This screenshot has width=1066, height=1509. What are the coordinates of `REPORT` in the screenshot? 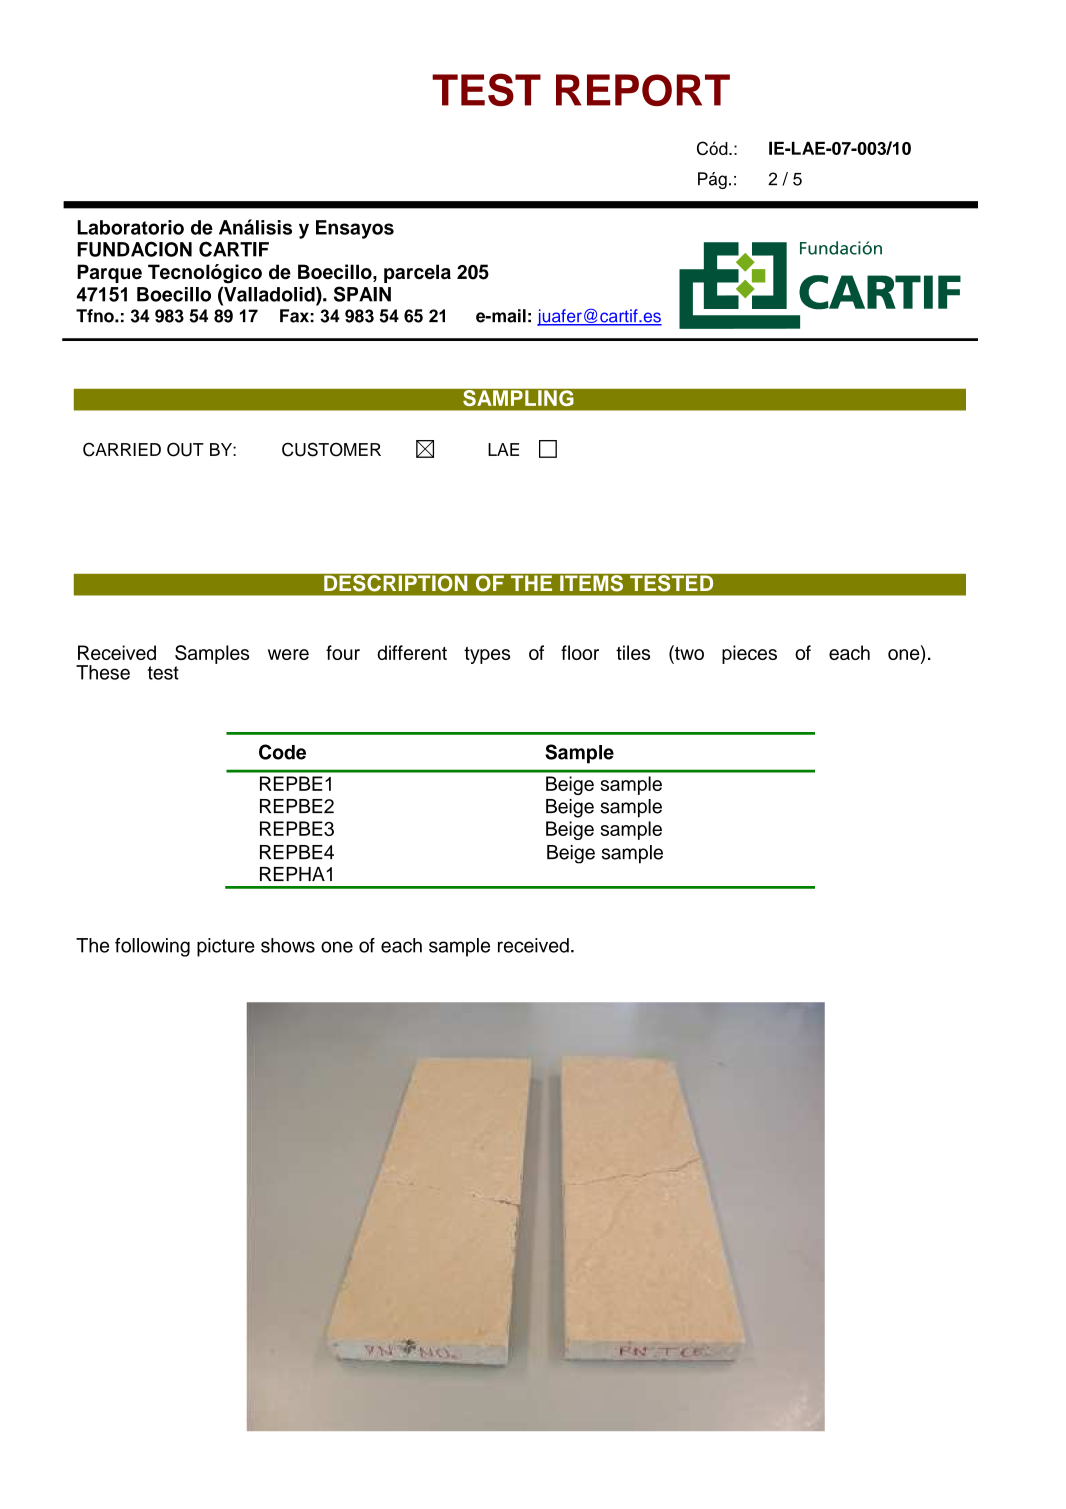 It's located at (643, 90).
